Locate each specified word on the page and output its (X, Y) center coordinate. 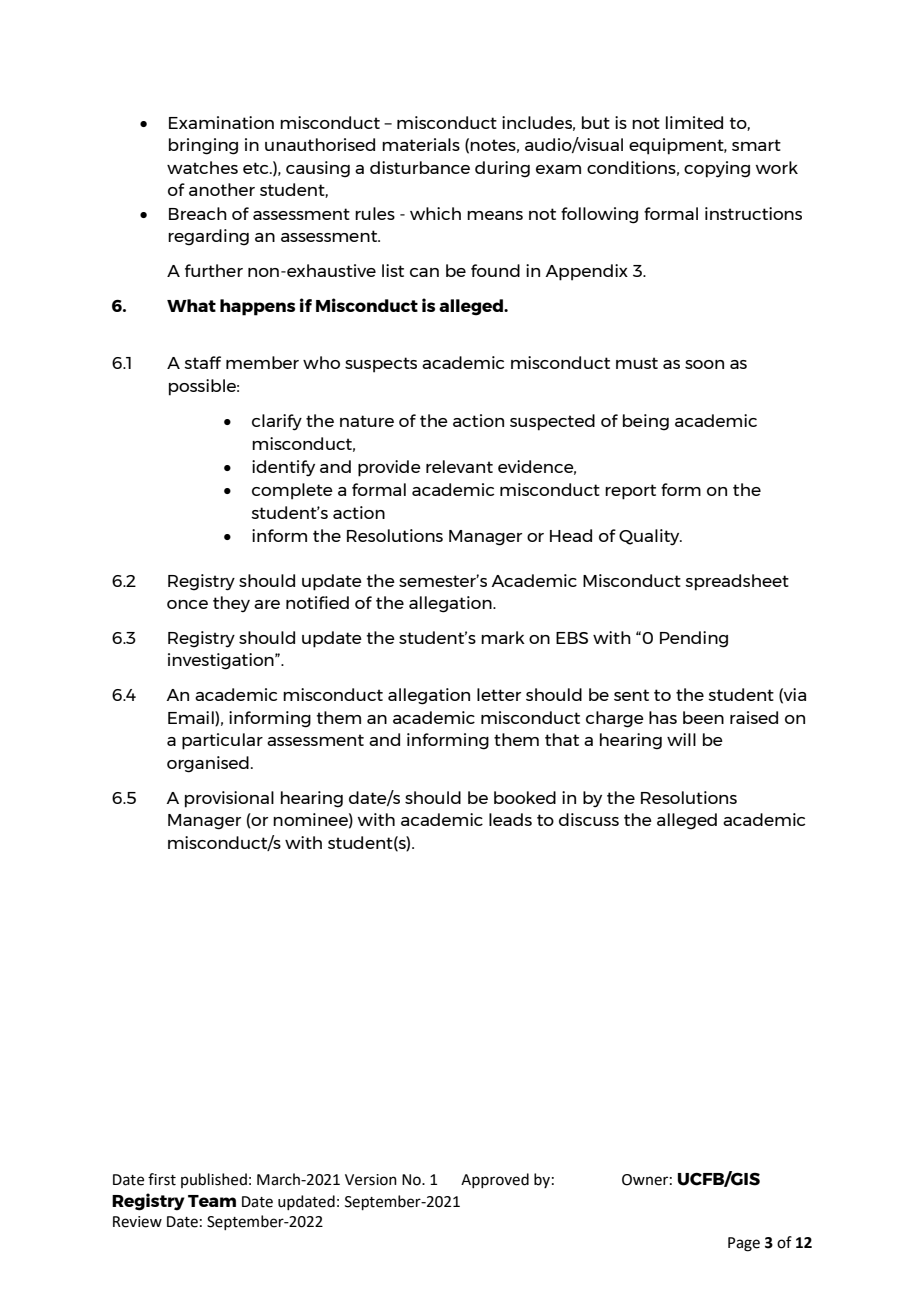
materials (421, 144)
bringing (203, 146)
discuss (589, 819)
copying (717, 169)
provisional (229, 799)
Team (212, 1201)
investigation (222, 661)
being (646, 422)
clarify (277, 422)
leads (510, 819)
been (703, 717)
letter (499, 694)
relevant (459, 466)
